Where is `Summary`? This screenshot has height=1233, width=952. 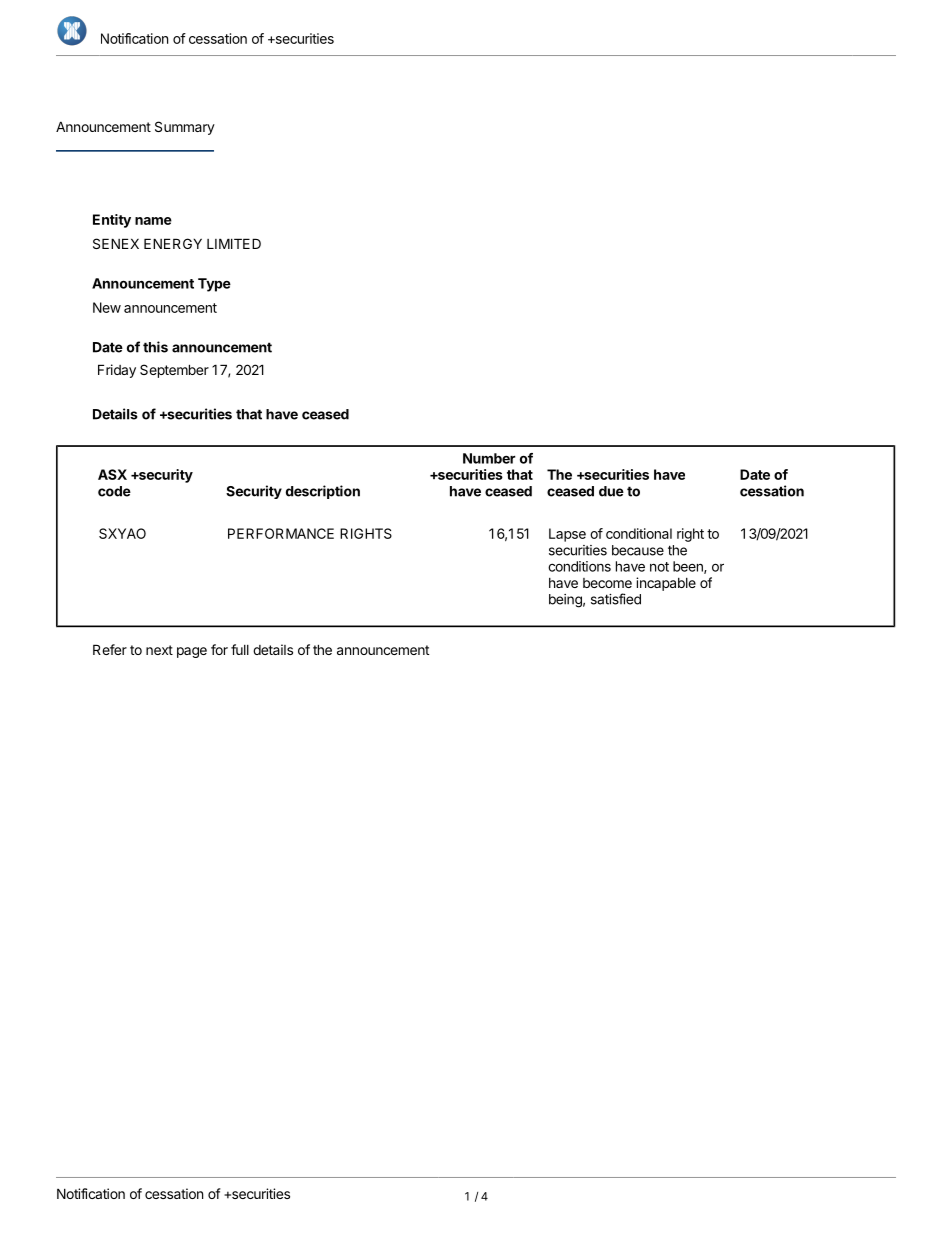
Summary is located at coordinates (185, 128).
